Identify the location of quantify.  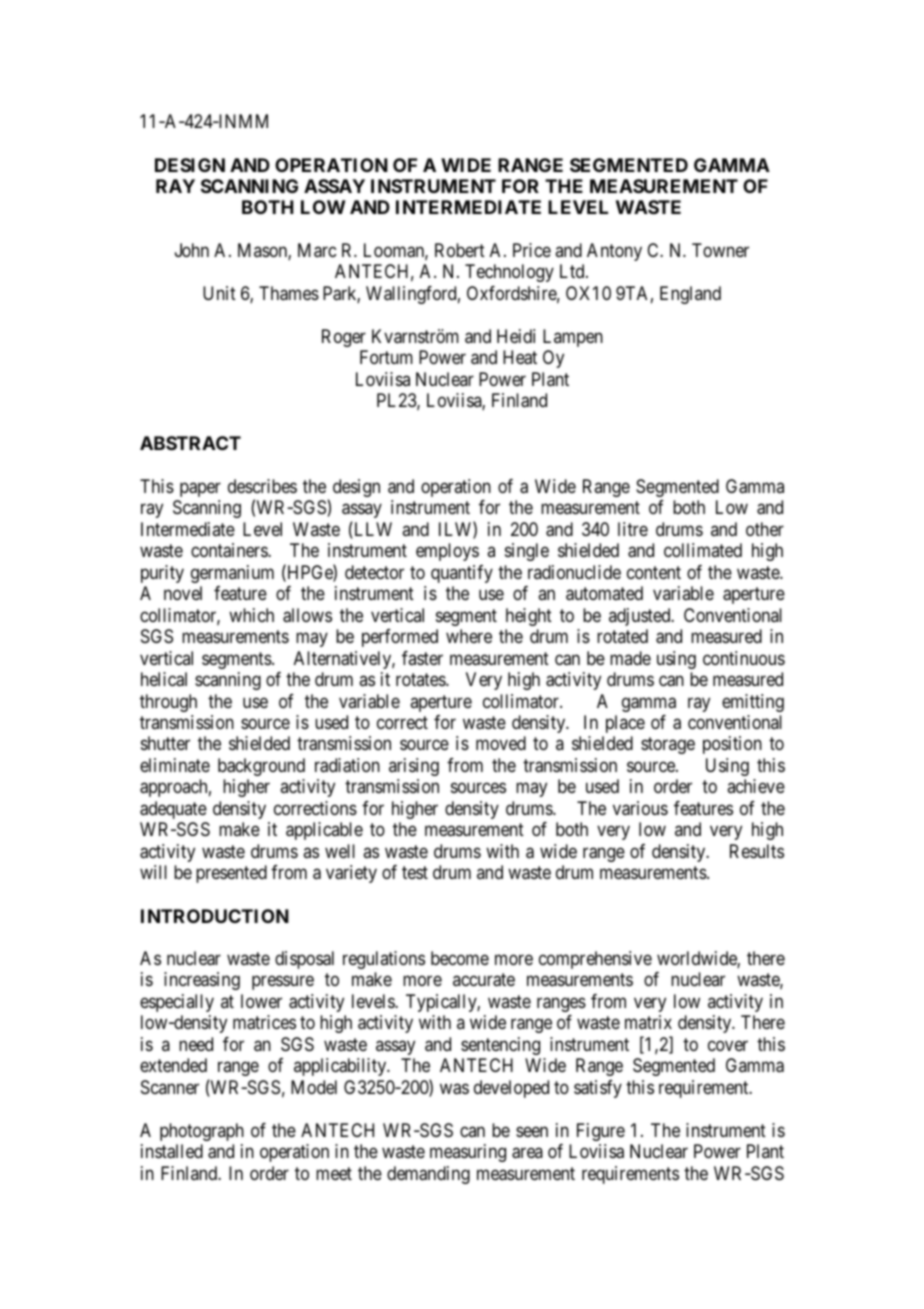
(462, 574).
